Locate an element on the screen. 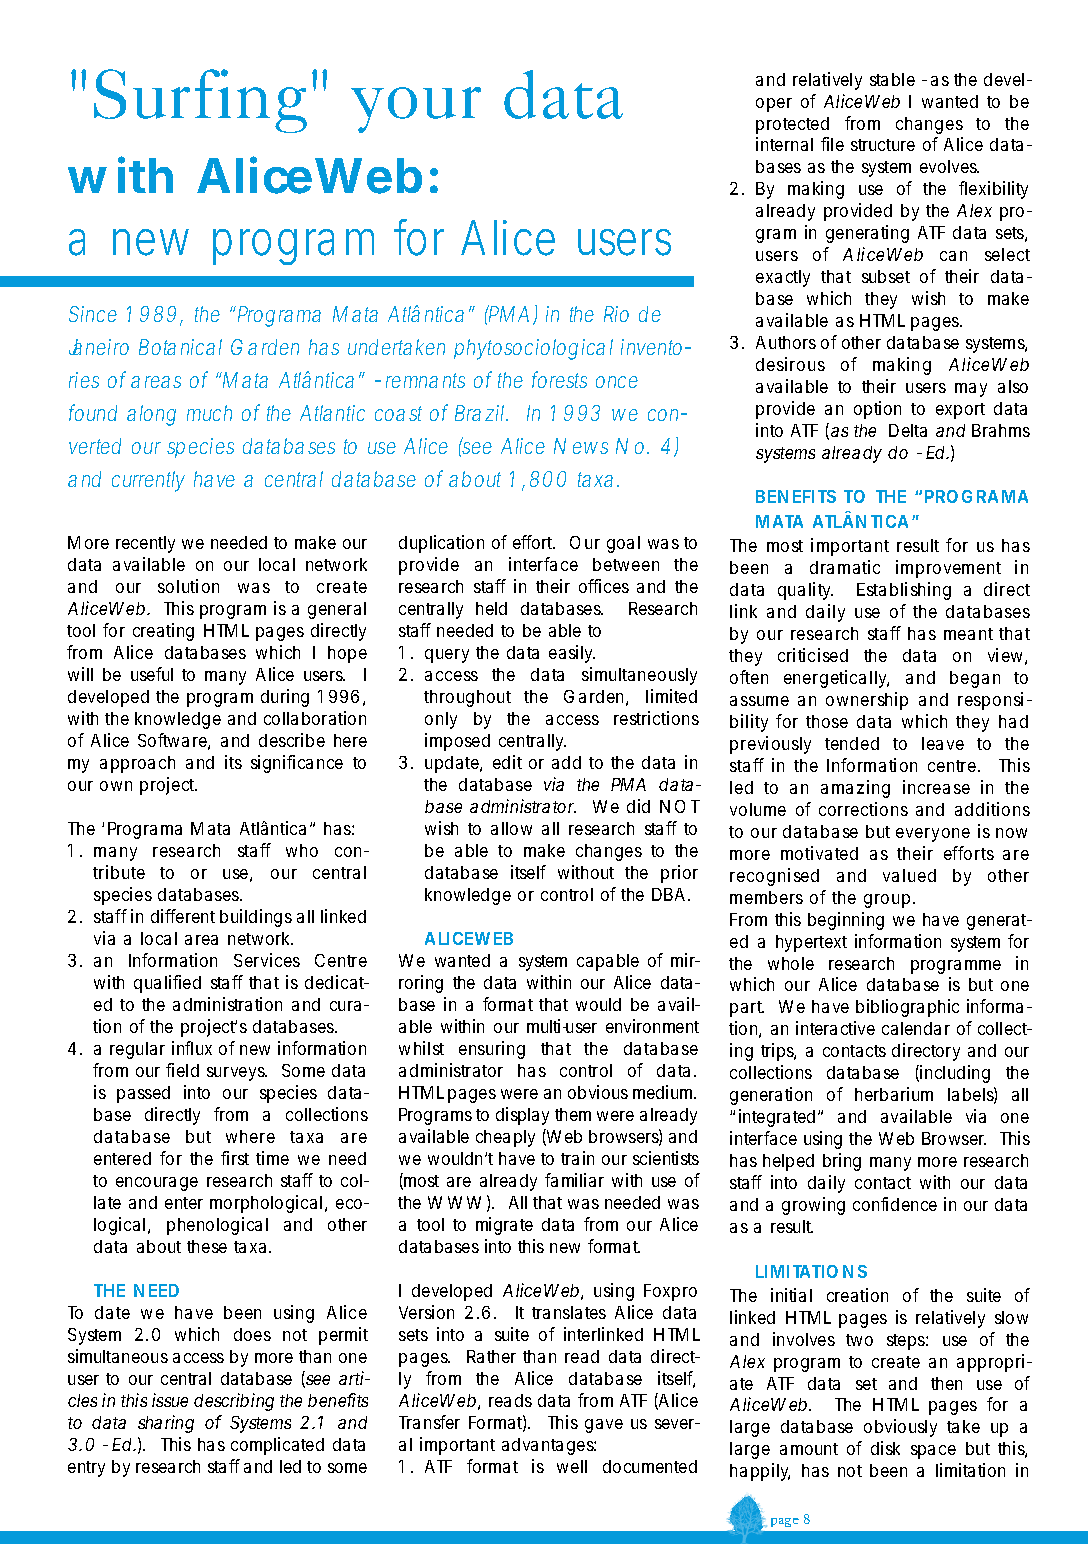 The height and width of the screenshot is (1544, 1088). approach is located at coordinates (137, 764).
